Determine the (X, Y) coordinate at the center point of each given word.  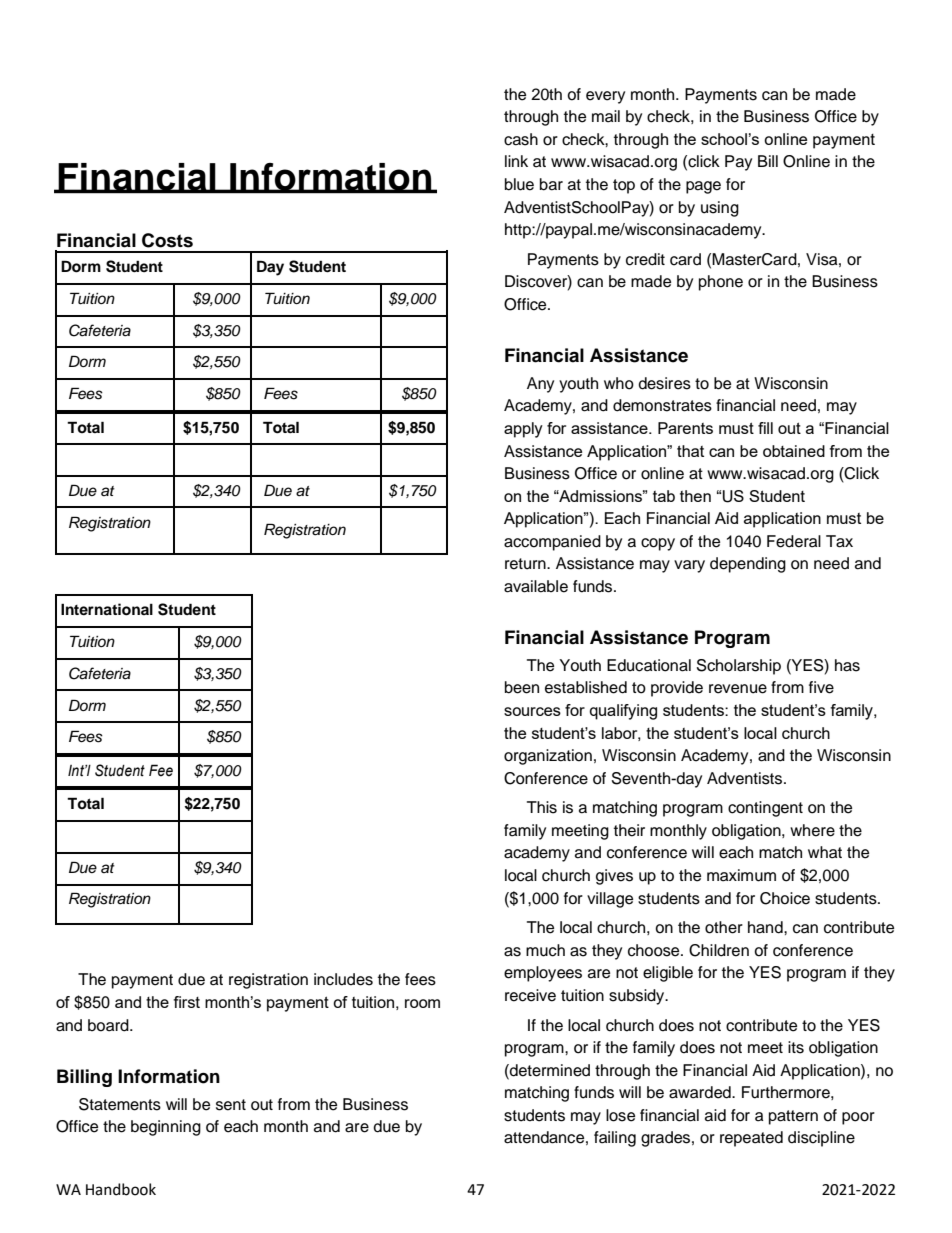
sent (231, 1105)
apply (523, 430)
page (703, 187)
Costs (167, 240)
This (542, 807)
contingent (765, 809)
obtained (794, 451)
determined (549, 1070)
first (187, 1002)
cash (521, 139)
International (107, 609)
